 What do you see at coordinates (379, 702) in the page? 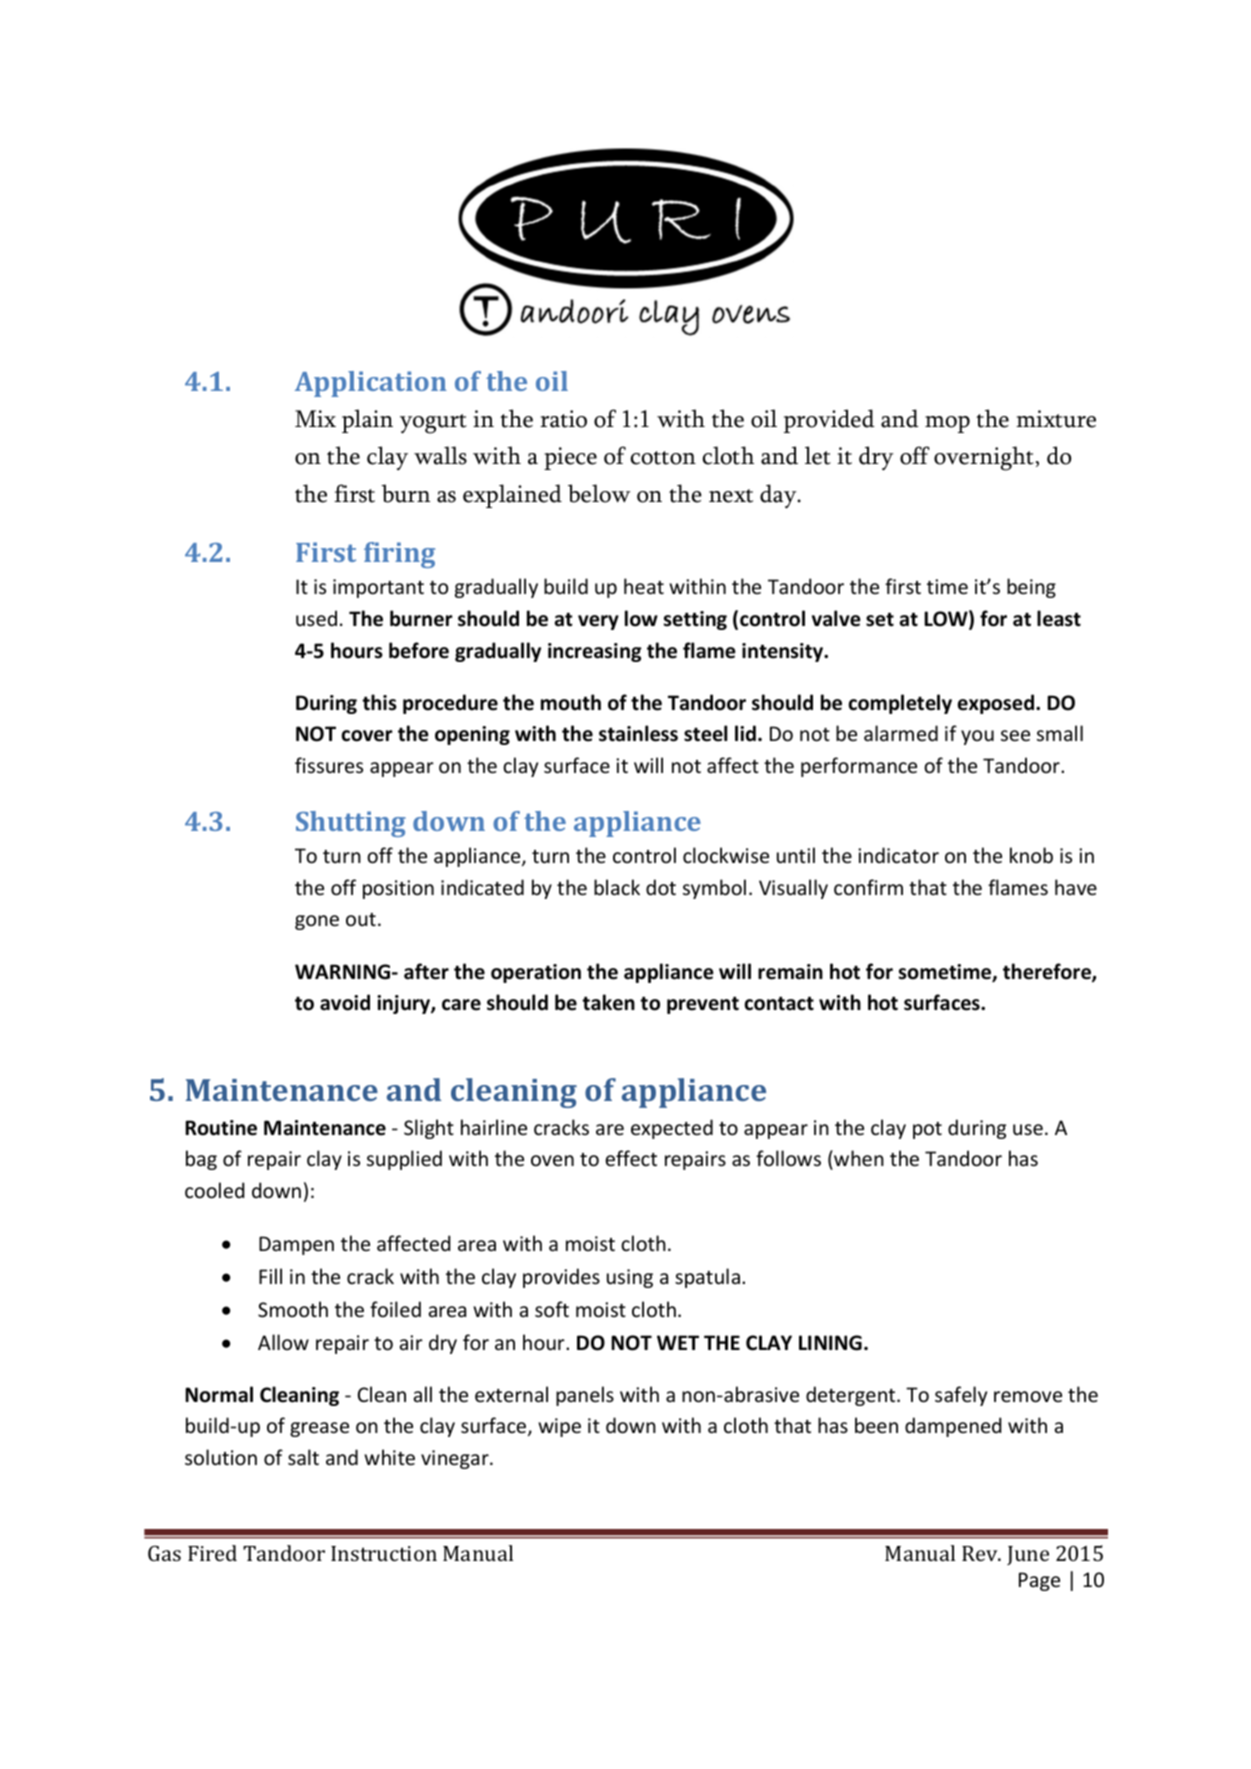
I see `this` at bounding box center [379, 702].
